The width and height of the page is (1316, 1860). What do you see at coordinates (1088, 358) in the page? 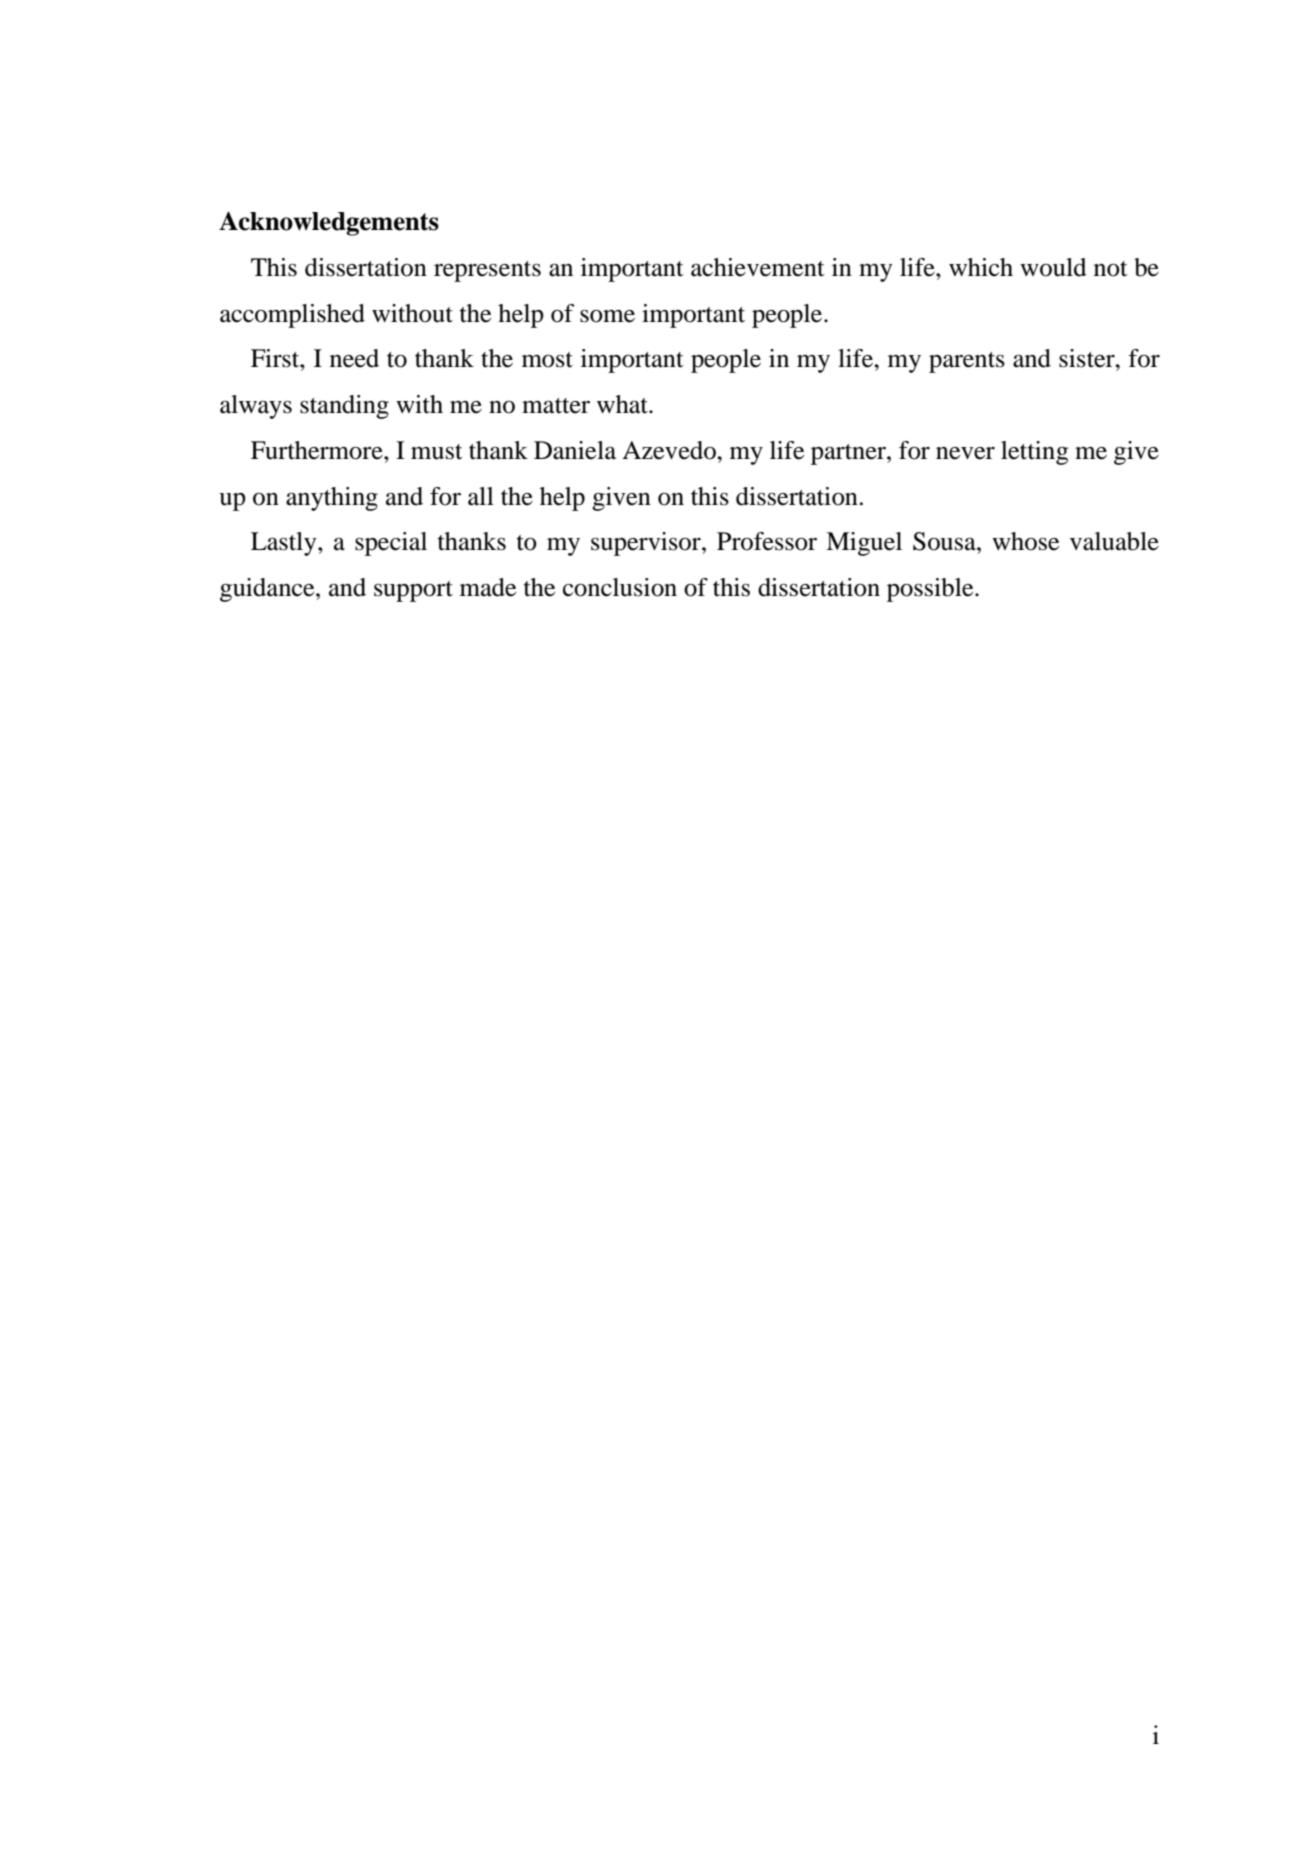
I see `sister` at bounding box center [1088, 358].
